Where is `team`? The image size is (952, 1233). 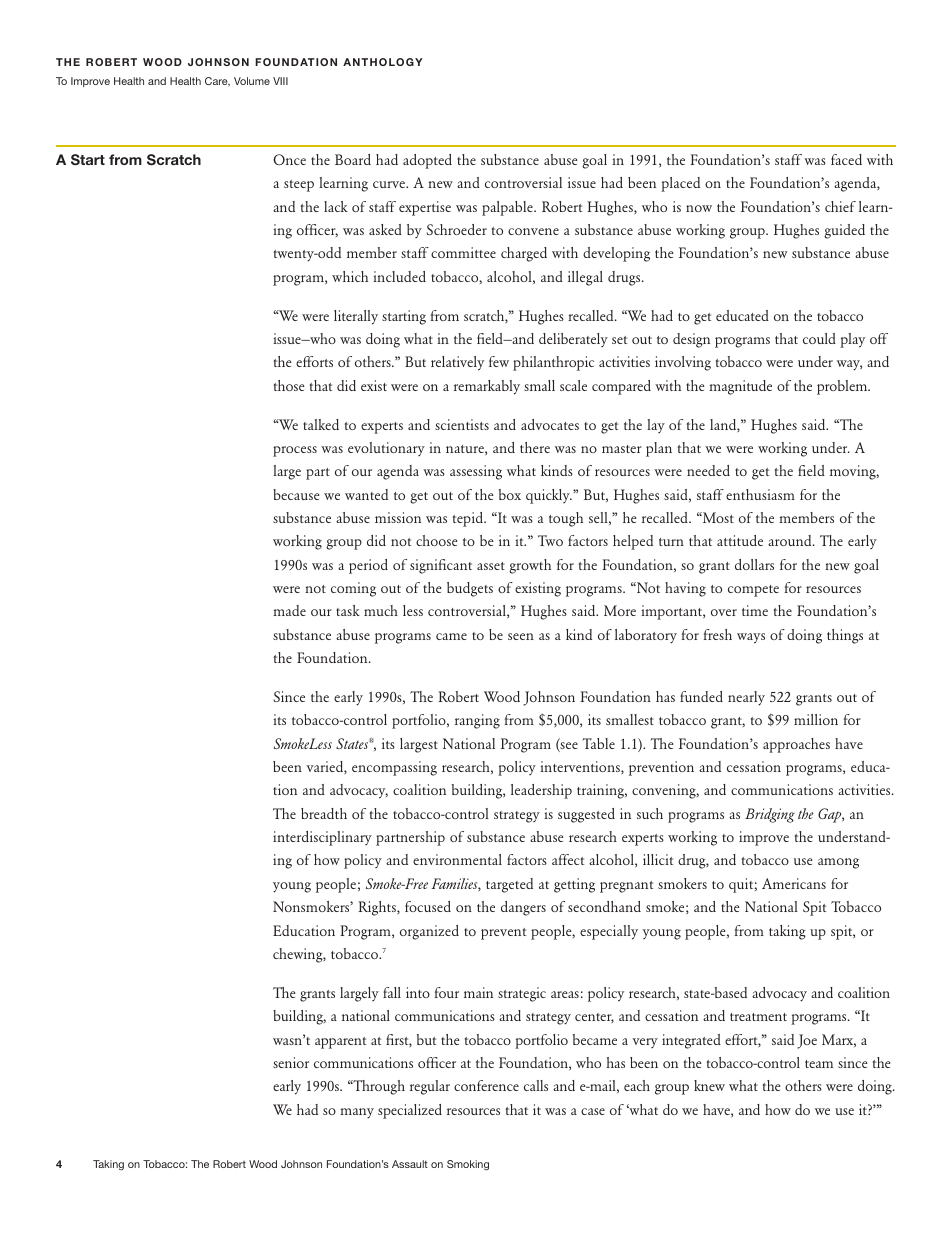
team is located at coordinates (819, 1064).
